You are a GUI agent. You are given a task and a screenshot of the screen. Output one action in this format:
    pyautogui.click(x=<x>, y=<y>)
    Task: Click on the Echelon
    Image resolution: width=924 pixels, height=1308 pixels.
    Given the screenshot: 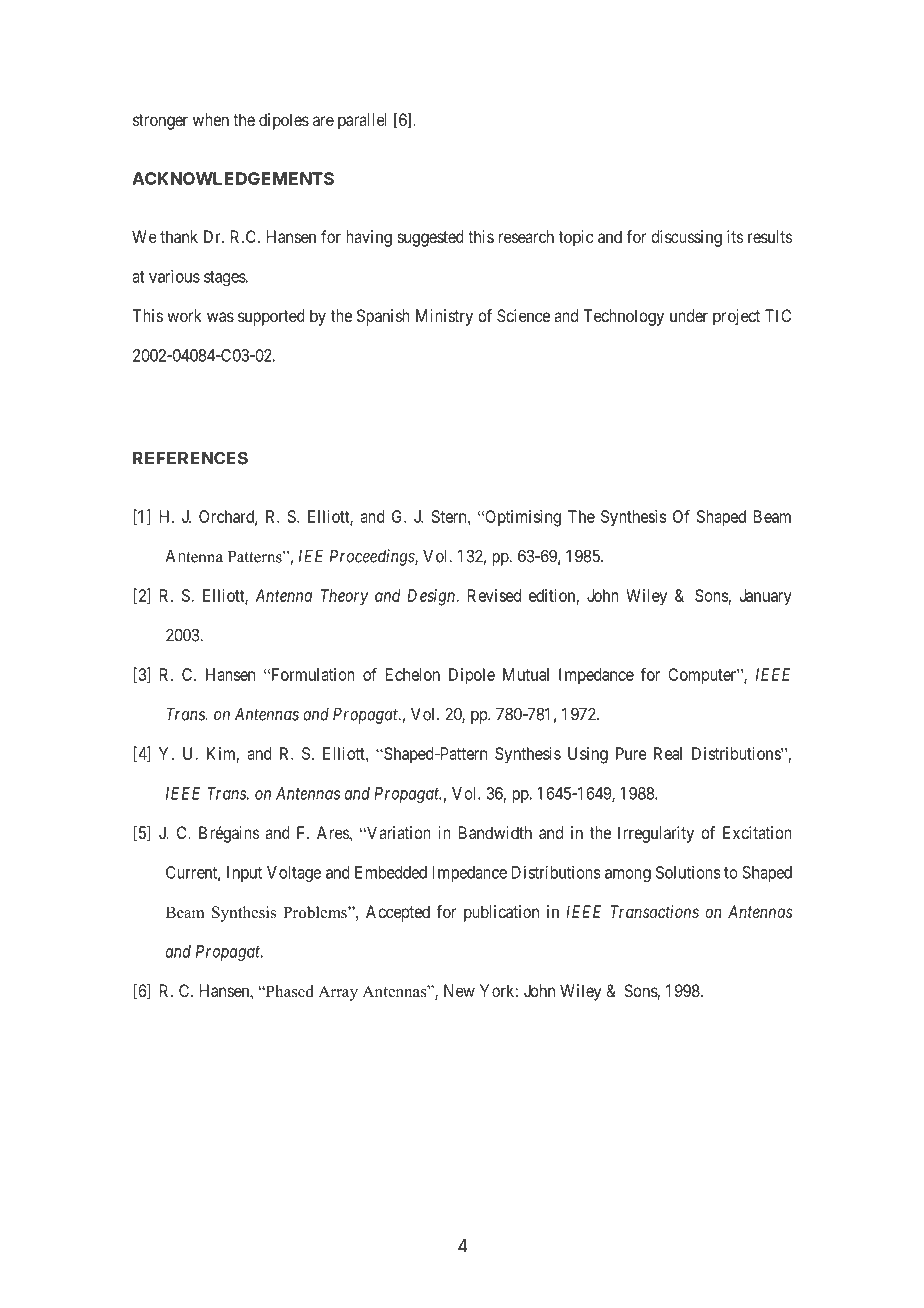 What is the action you would take?
    pyautogui.click(x=413, y=674)
